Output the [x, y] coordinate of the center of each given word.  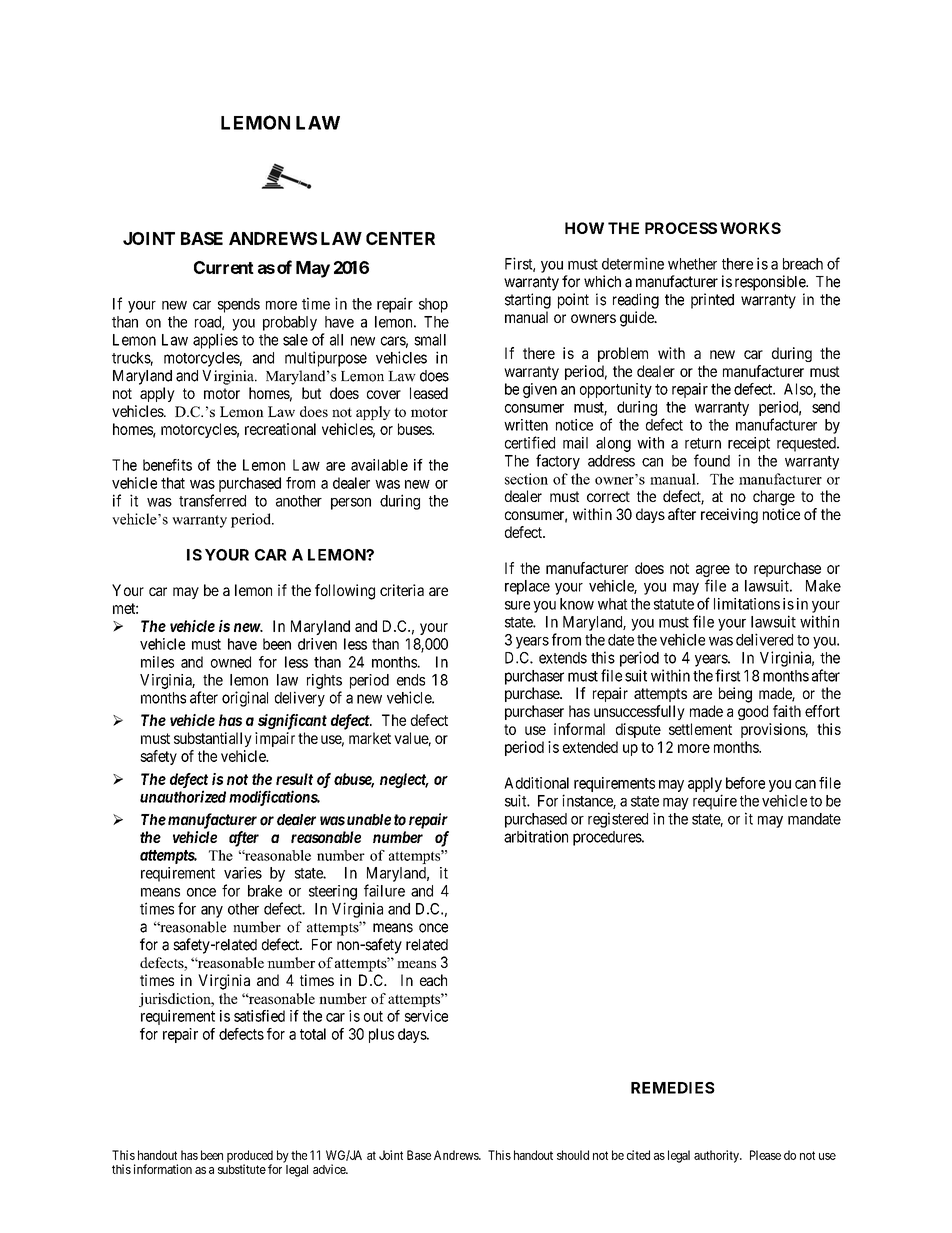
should [573, 1155]
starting [528, 301]
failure [384, 890]
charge [774, 498]
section [526, 479]
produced [250, 1157]
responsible [771, 283]
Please [765, 1155]
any [212, 912]
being [735, 695]
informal [579, 729]
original [245, 699]
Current [224, 267]
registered [618, 820]
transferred [212, 500]
